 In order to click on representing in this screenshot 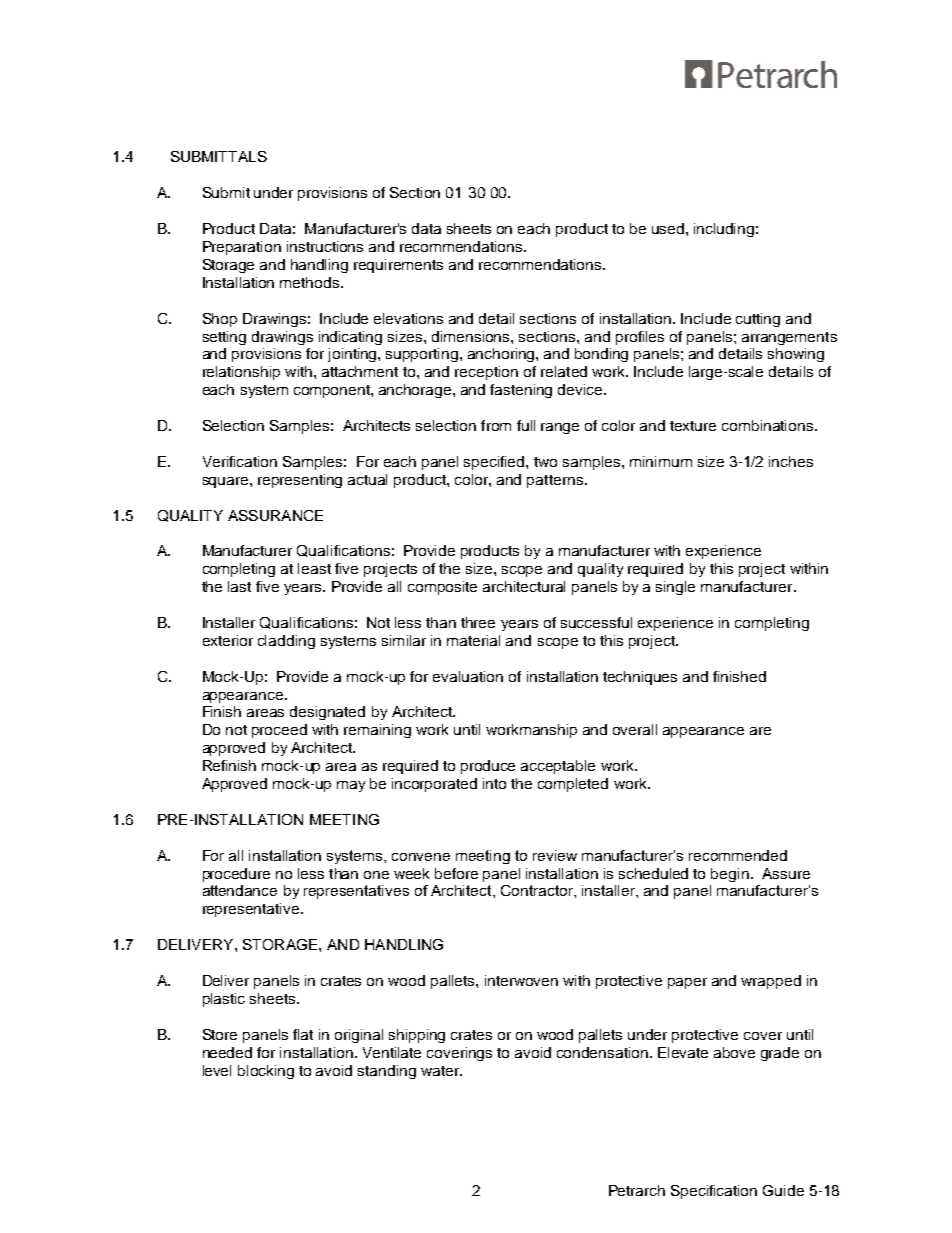, I will do `click(300, 481)`.
